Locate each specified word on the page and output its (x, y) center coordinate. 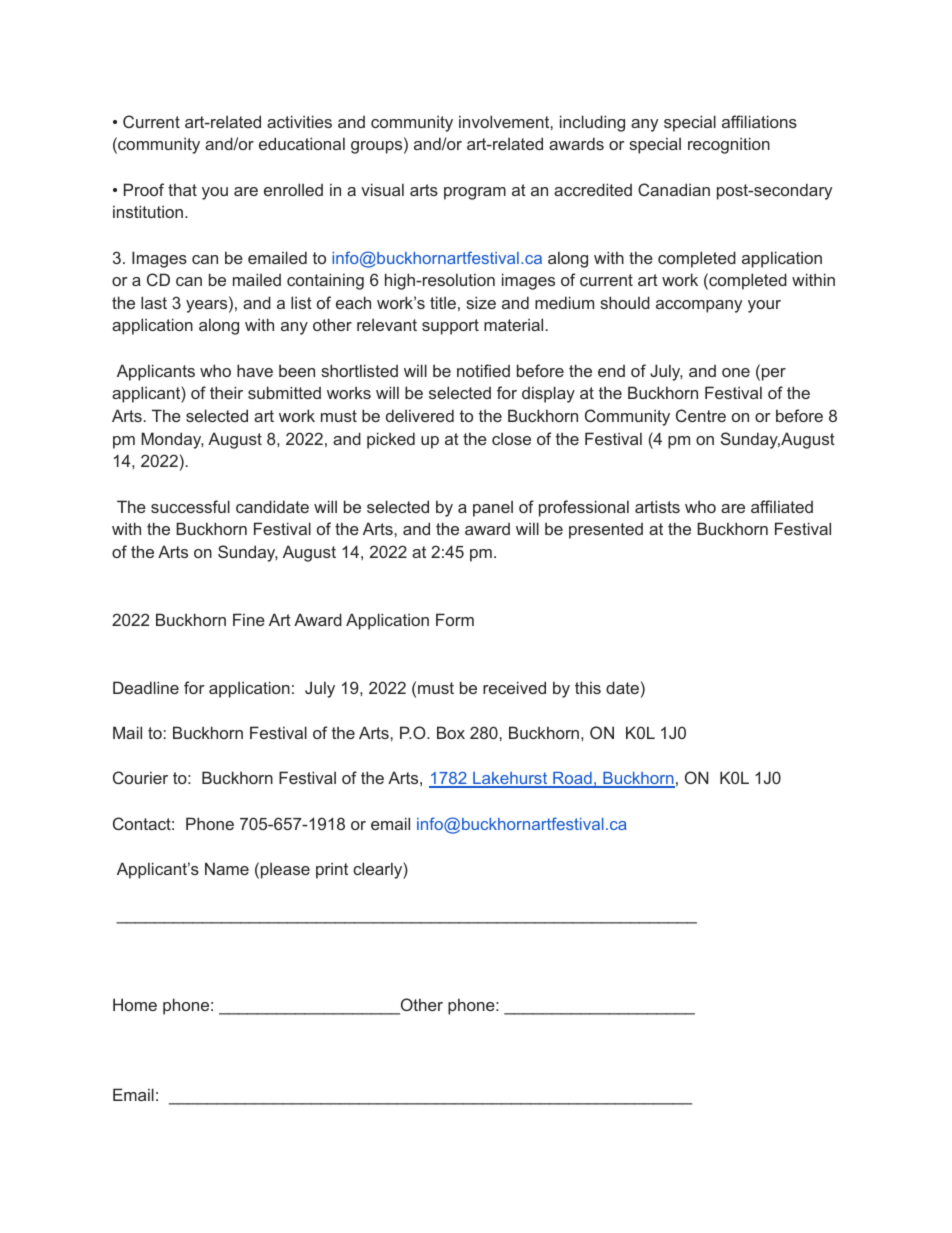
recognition (729, 145)
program (475, 193)
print (332, 870)
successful (190, 506)
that (182, 189)
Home (135, 1004)
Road (572, 780)
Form (455, 619)
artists (657, 506)
